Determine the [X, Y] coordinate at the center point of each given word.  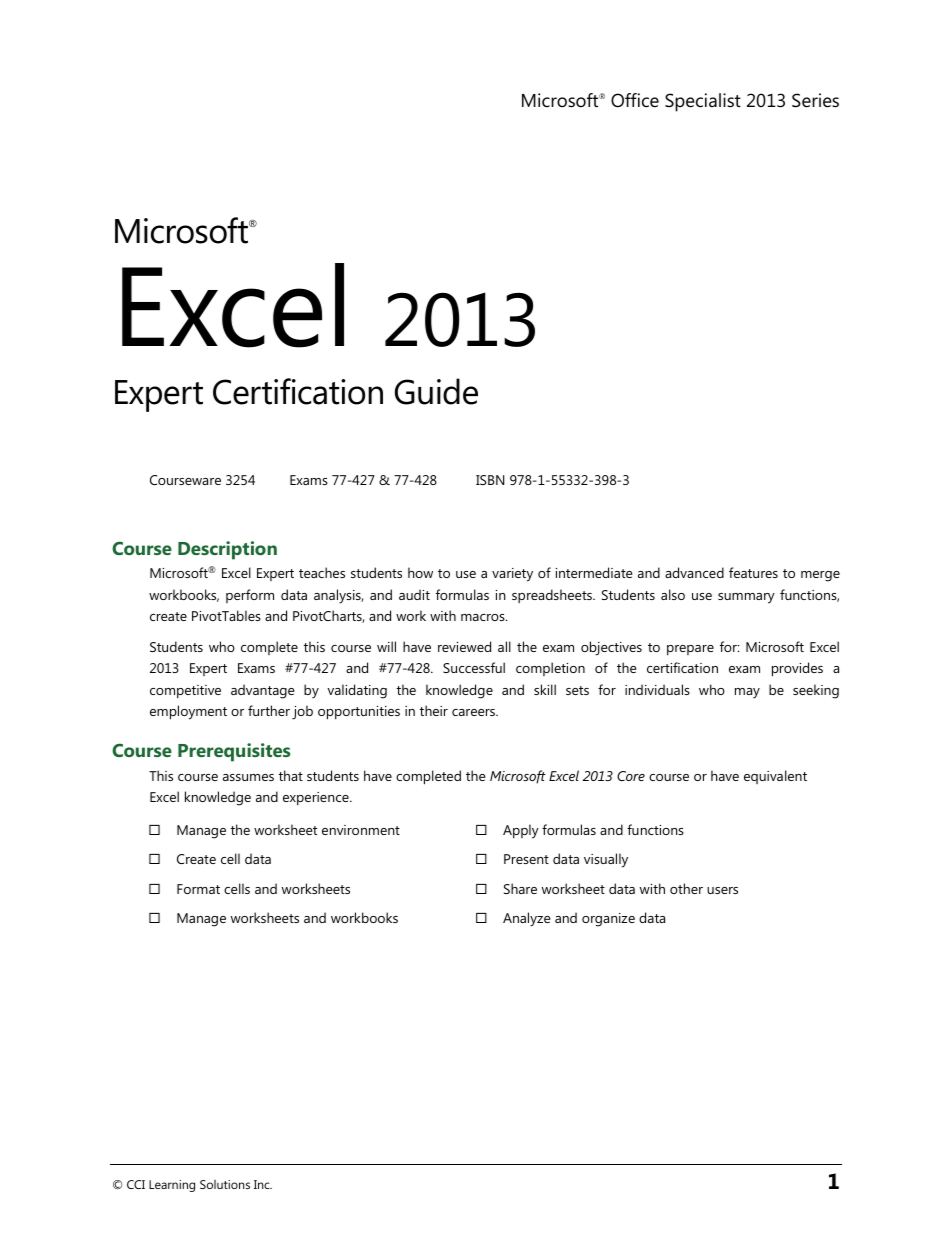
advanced [694, 572]
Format [198, 889]
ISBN [490, 480]
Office [635, 100]
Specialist [703, 102]
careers [474, 712]
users [722, 890]
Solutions [225, 1184]
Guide [436, 391]
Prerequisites [234, 752]
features [753, 572]
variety [512, 575]
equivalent [775, 777]
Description [227, 550]
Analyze [527, 919]
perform [250, 596]
